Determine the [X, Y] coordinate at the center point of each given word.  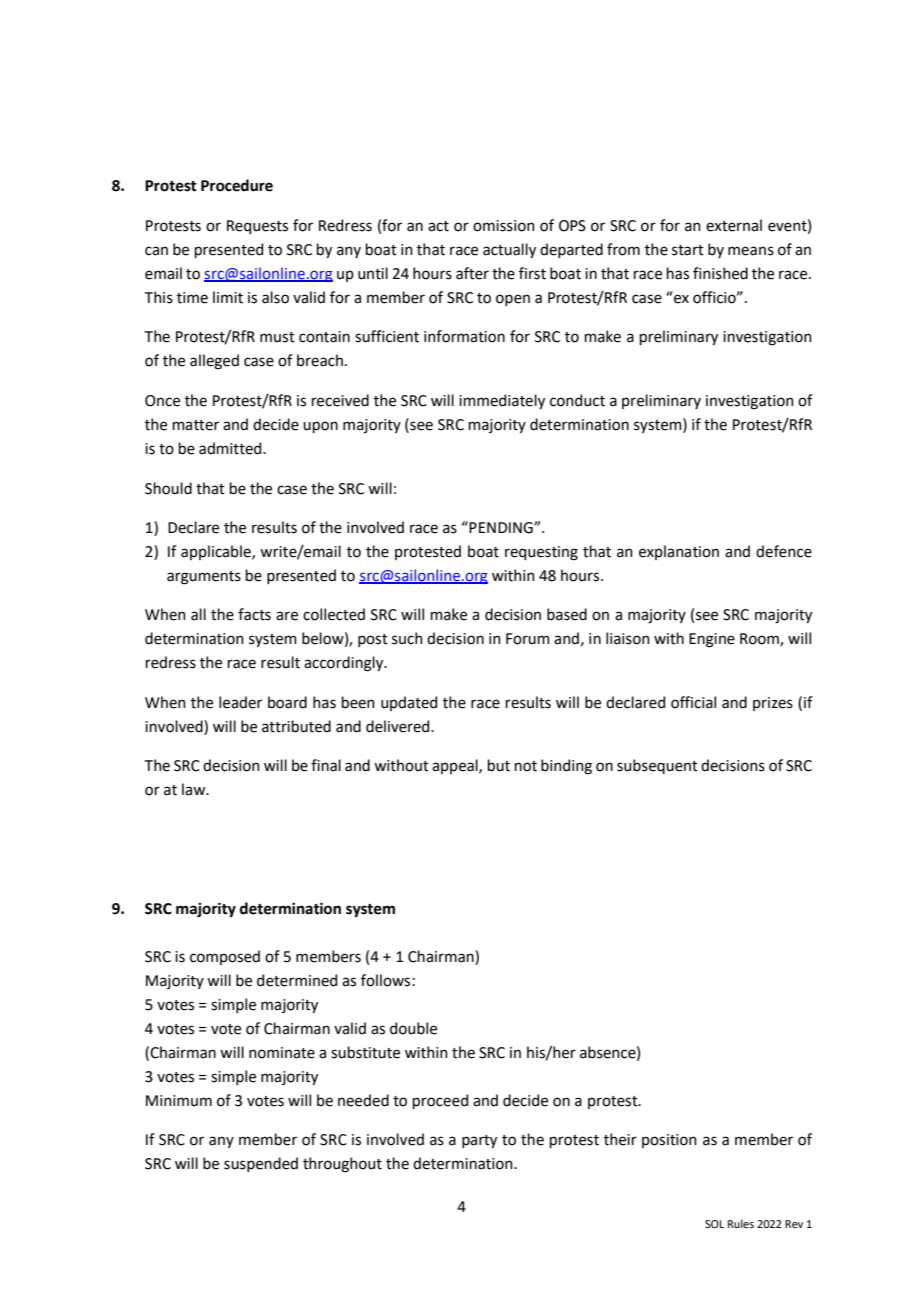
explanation [679, 552]
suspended [261, 1164]
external [734, 225]
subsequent [657, 766]
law [195, 789]
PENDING [502, 528]
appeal [456, 766]
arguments [204, 578]
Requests [257, 227]
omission [504, 226]
